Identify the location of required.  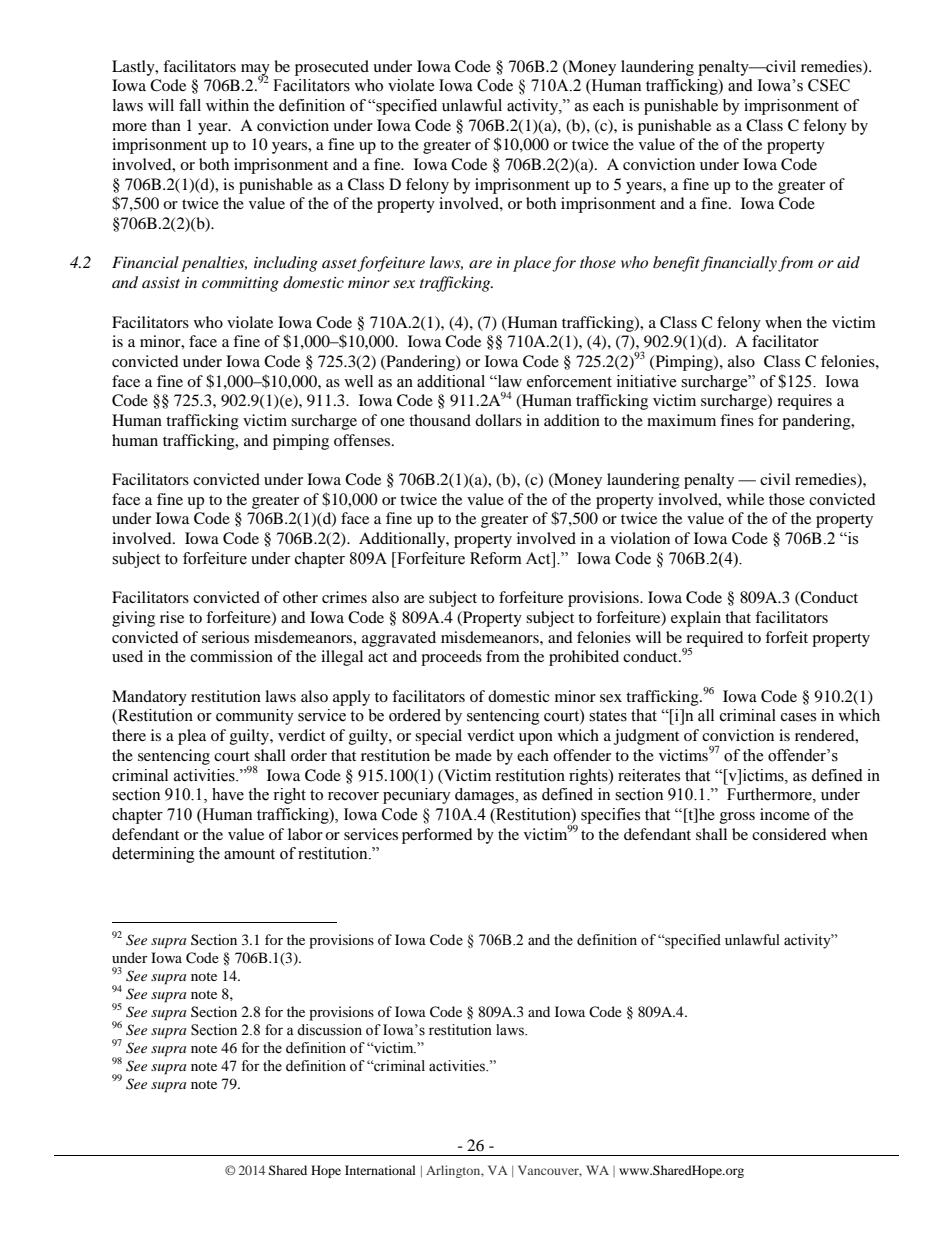
(714, 640).
